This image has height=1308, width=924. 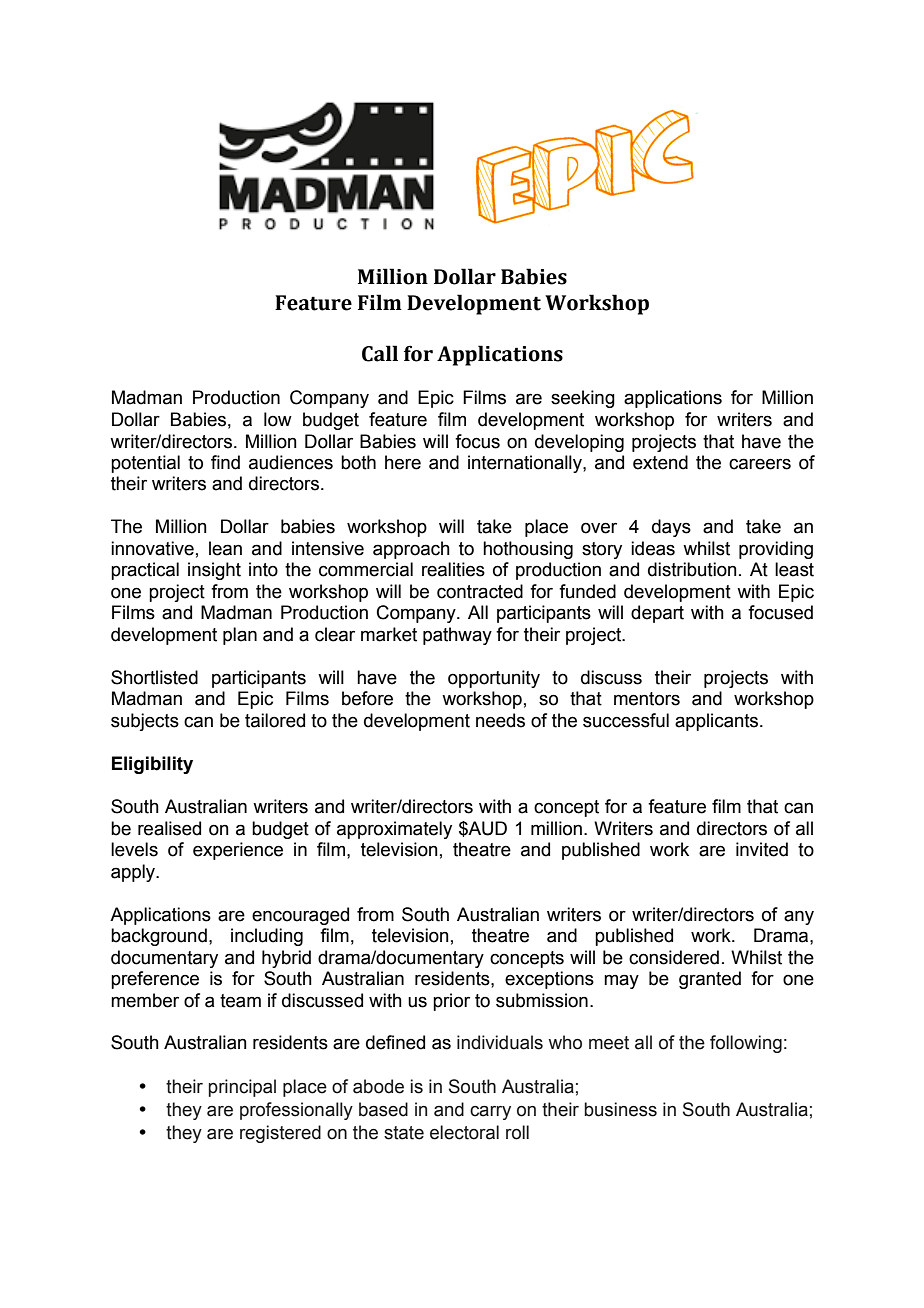 I want to click on business, so click(x=620, y=1109).
